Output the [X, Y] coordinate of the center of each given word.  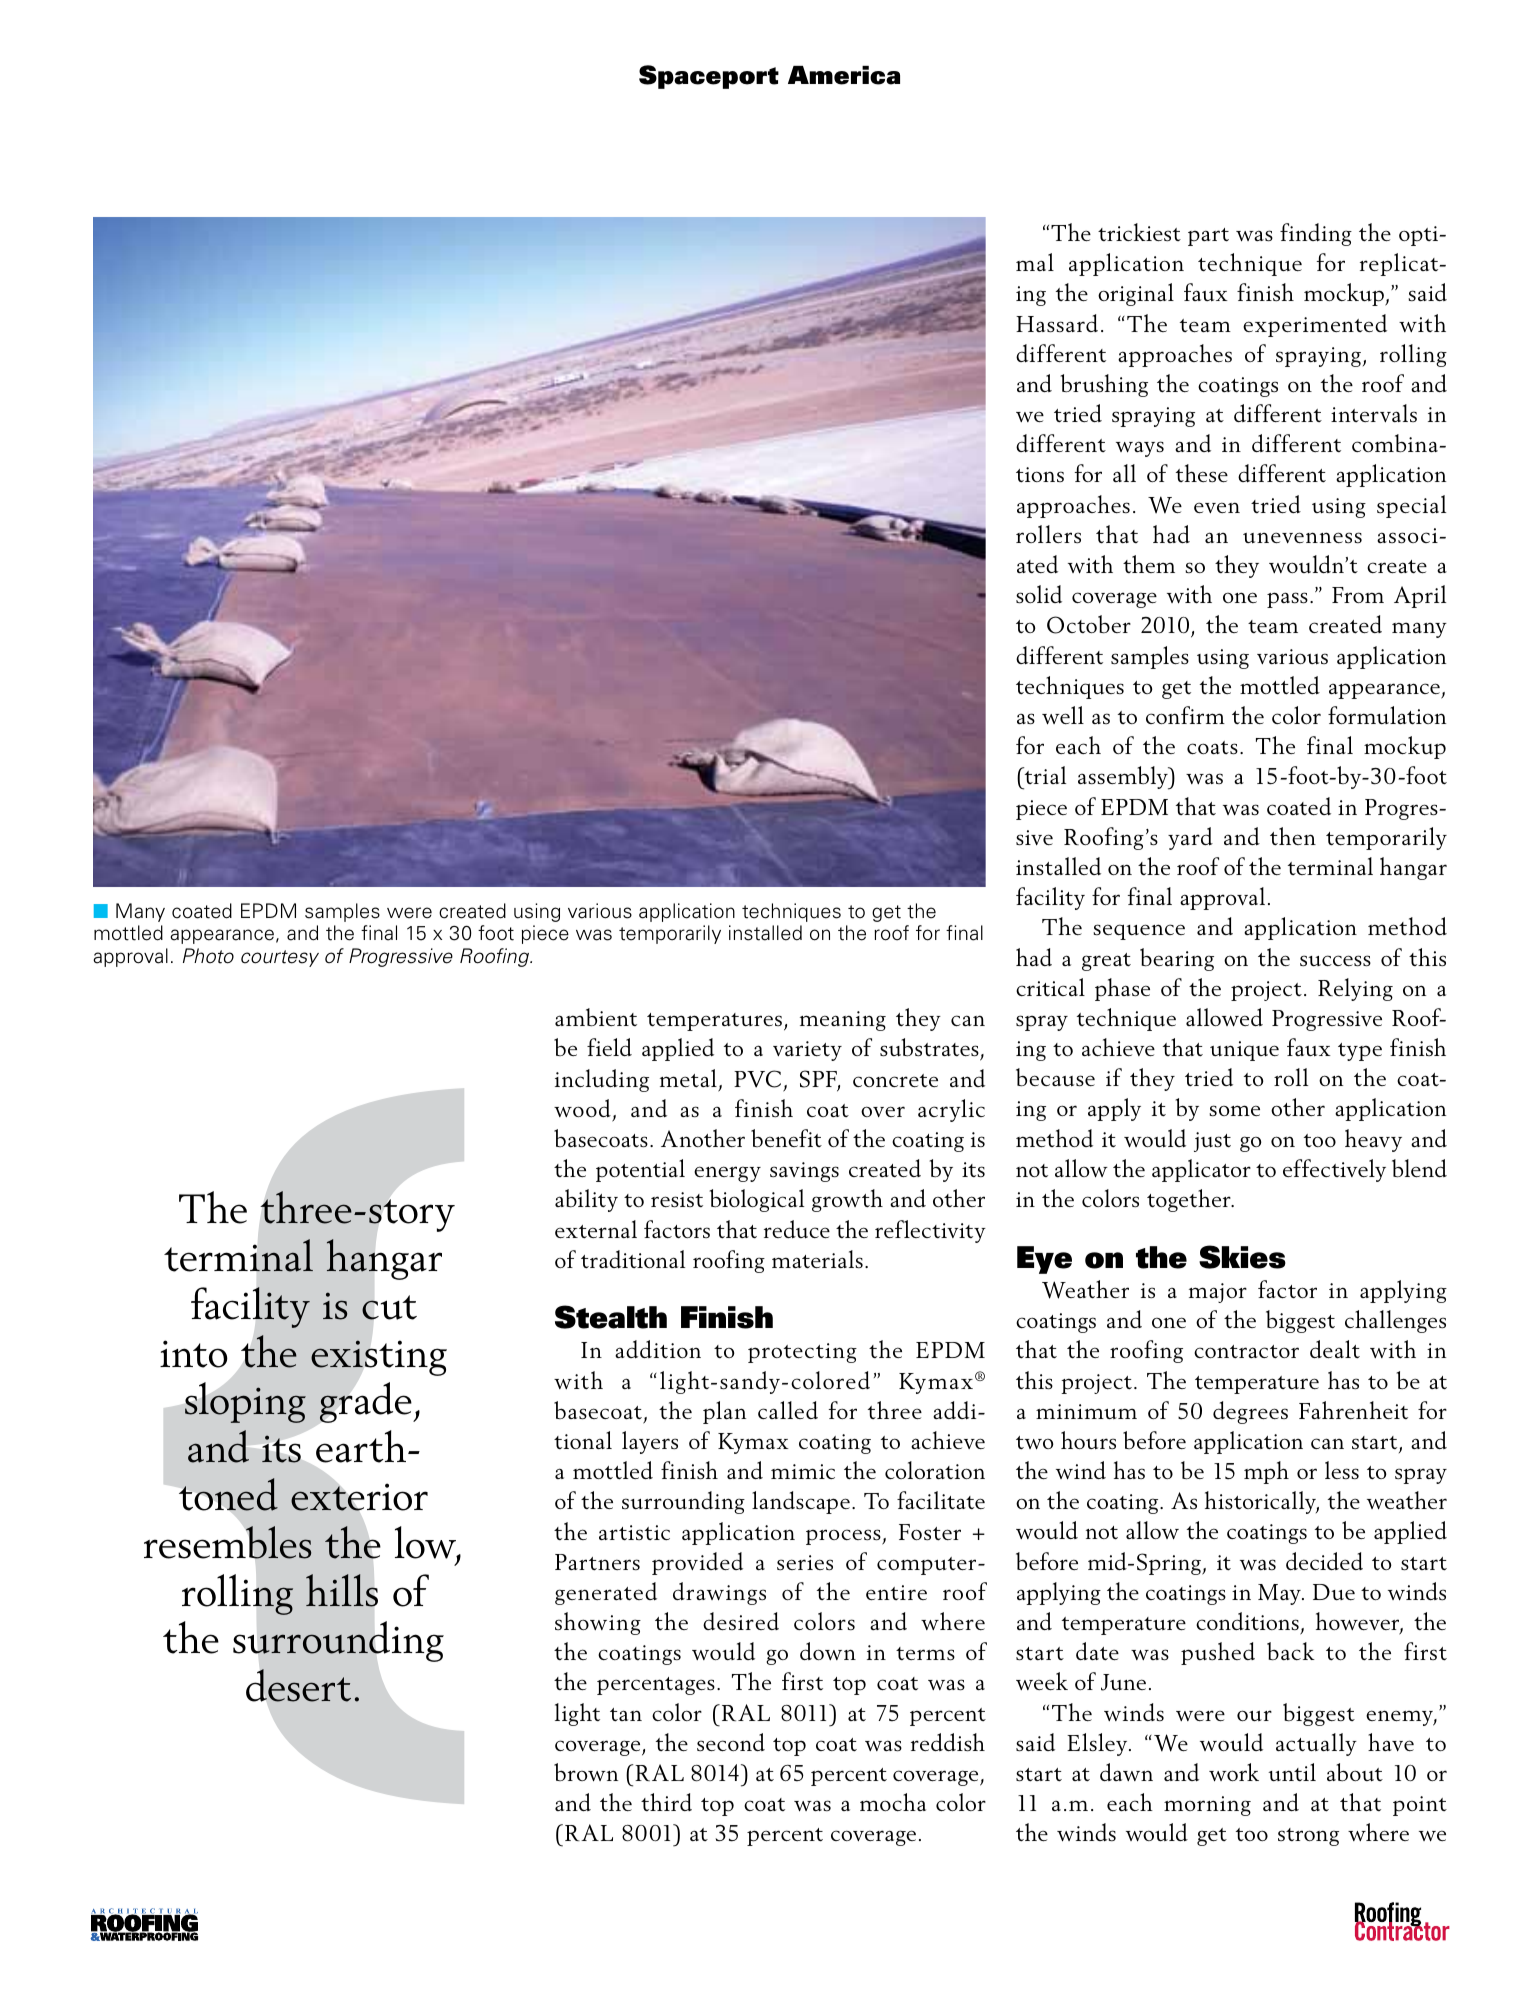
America [844, 75]
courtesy [280, 958]
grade [366, 1402]
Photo [208, 956]
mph [1266, 1472]
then [1293, 836]
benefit [786, 1138]
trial [1044, 775]
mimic [803, 1471]
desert [298, 1685]
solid [1039, 594]
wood [582, 1108]
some [1234, 1110]
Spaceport [709, 77]
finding [1316, 234]
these [1202, 473]
